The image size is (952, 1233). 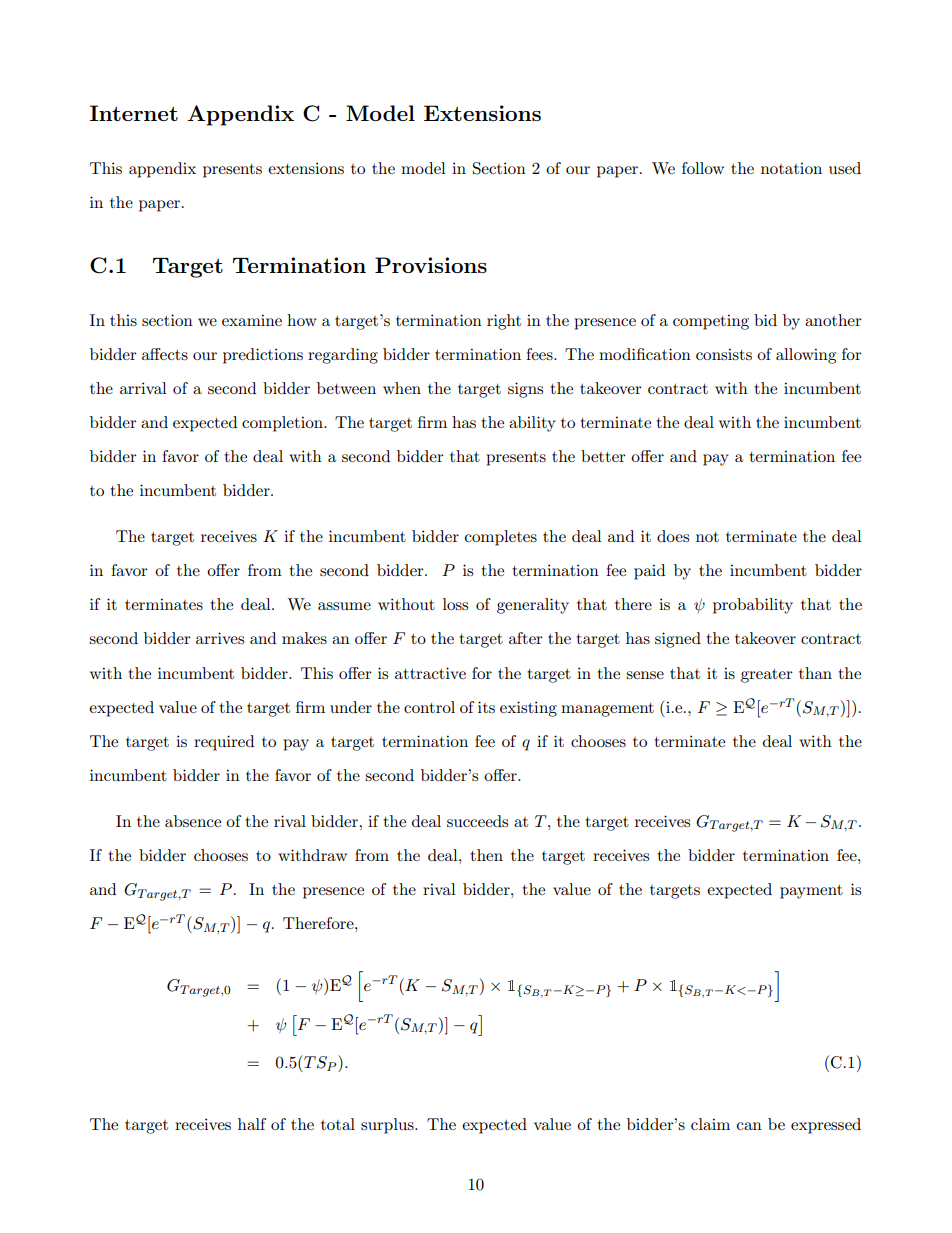 What do you see at coordinates (193, 821) in the page?
I see `absence` at bounding box center [193, 821].
